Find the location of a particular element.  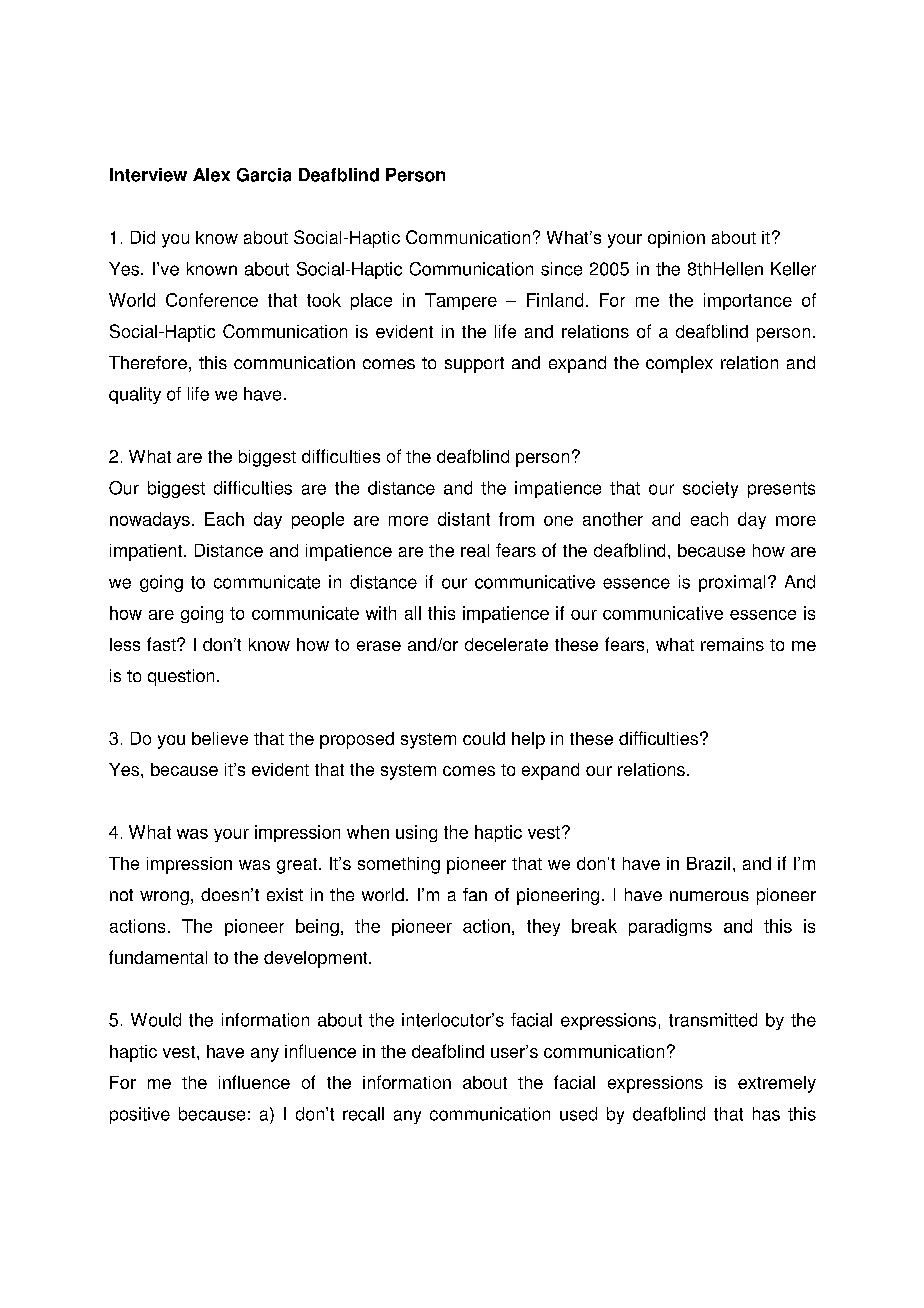

remains is located at coordinates (732, 644).
